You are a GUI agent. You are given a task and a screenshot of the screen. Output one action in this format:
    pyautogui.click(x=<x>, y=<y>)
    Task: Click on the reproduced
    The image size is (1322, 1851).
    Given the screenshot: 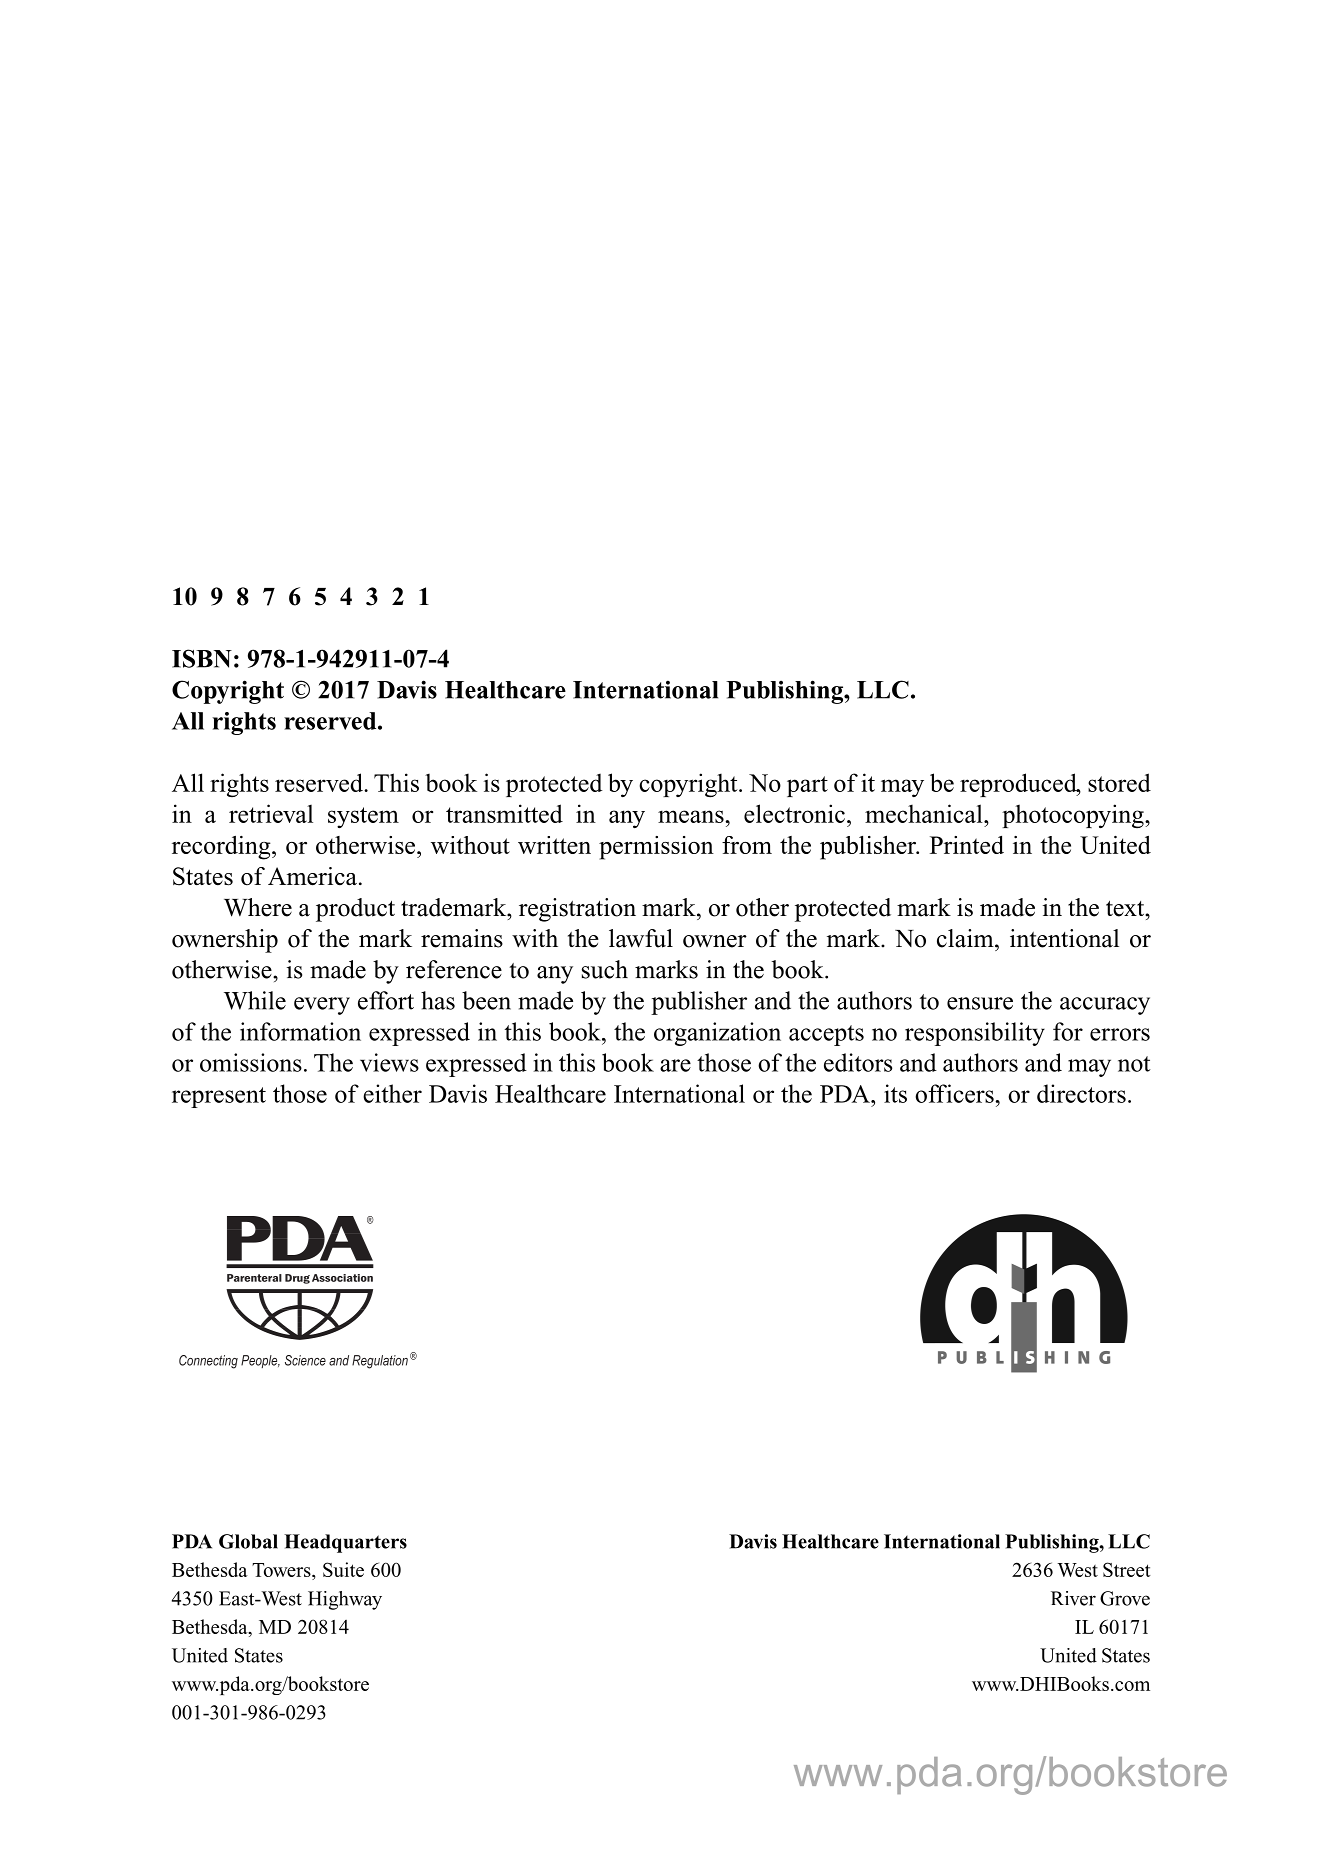 What is the action you would take?
    pyautogui.click(x=1019, y=785)
